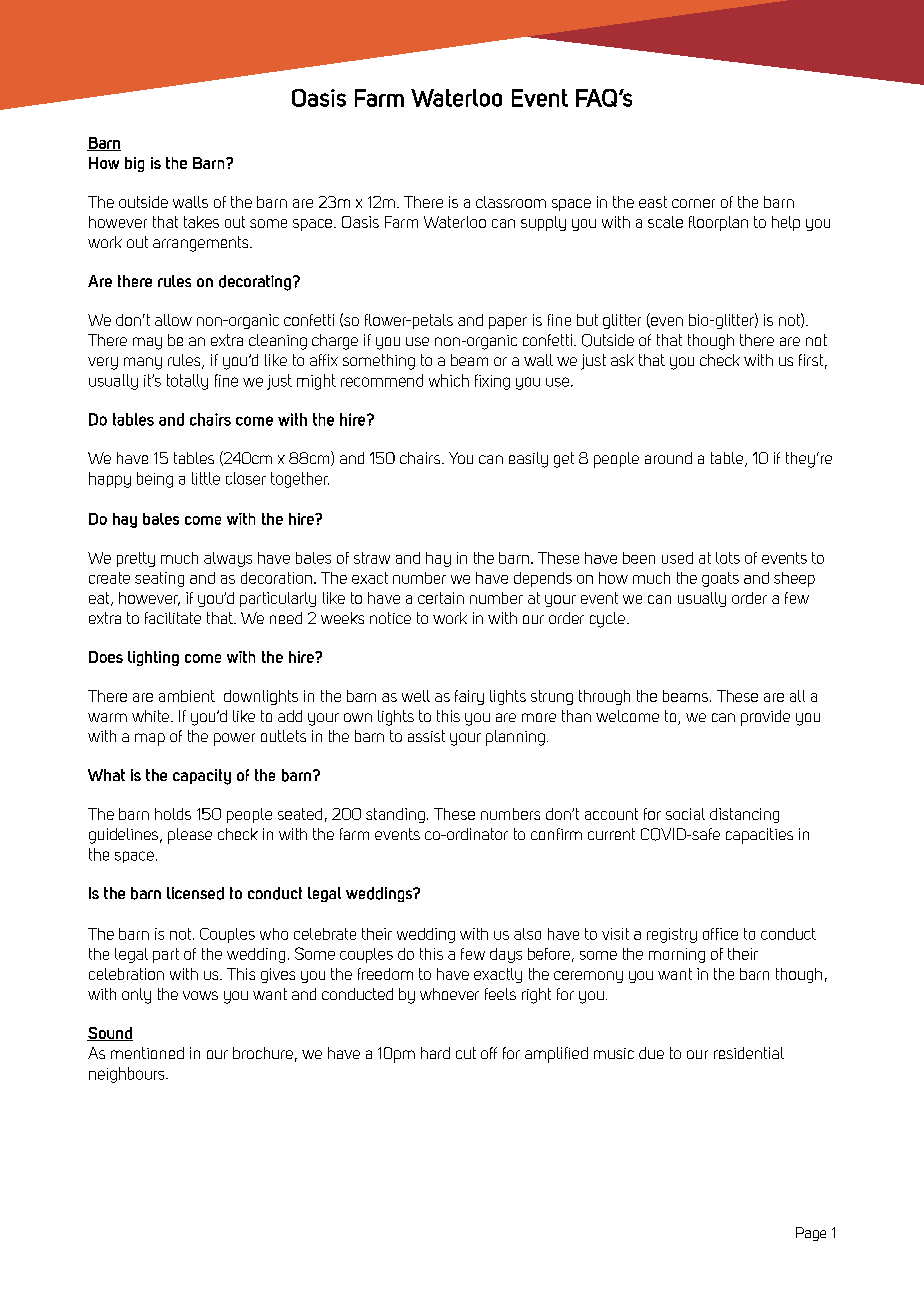  What do you see at coordinates (720, 579) in the screenshot?
I see `goats` at bounding box center [720, 579].
